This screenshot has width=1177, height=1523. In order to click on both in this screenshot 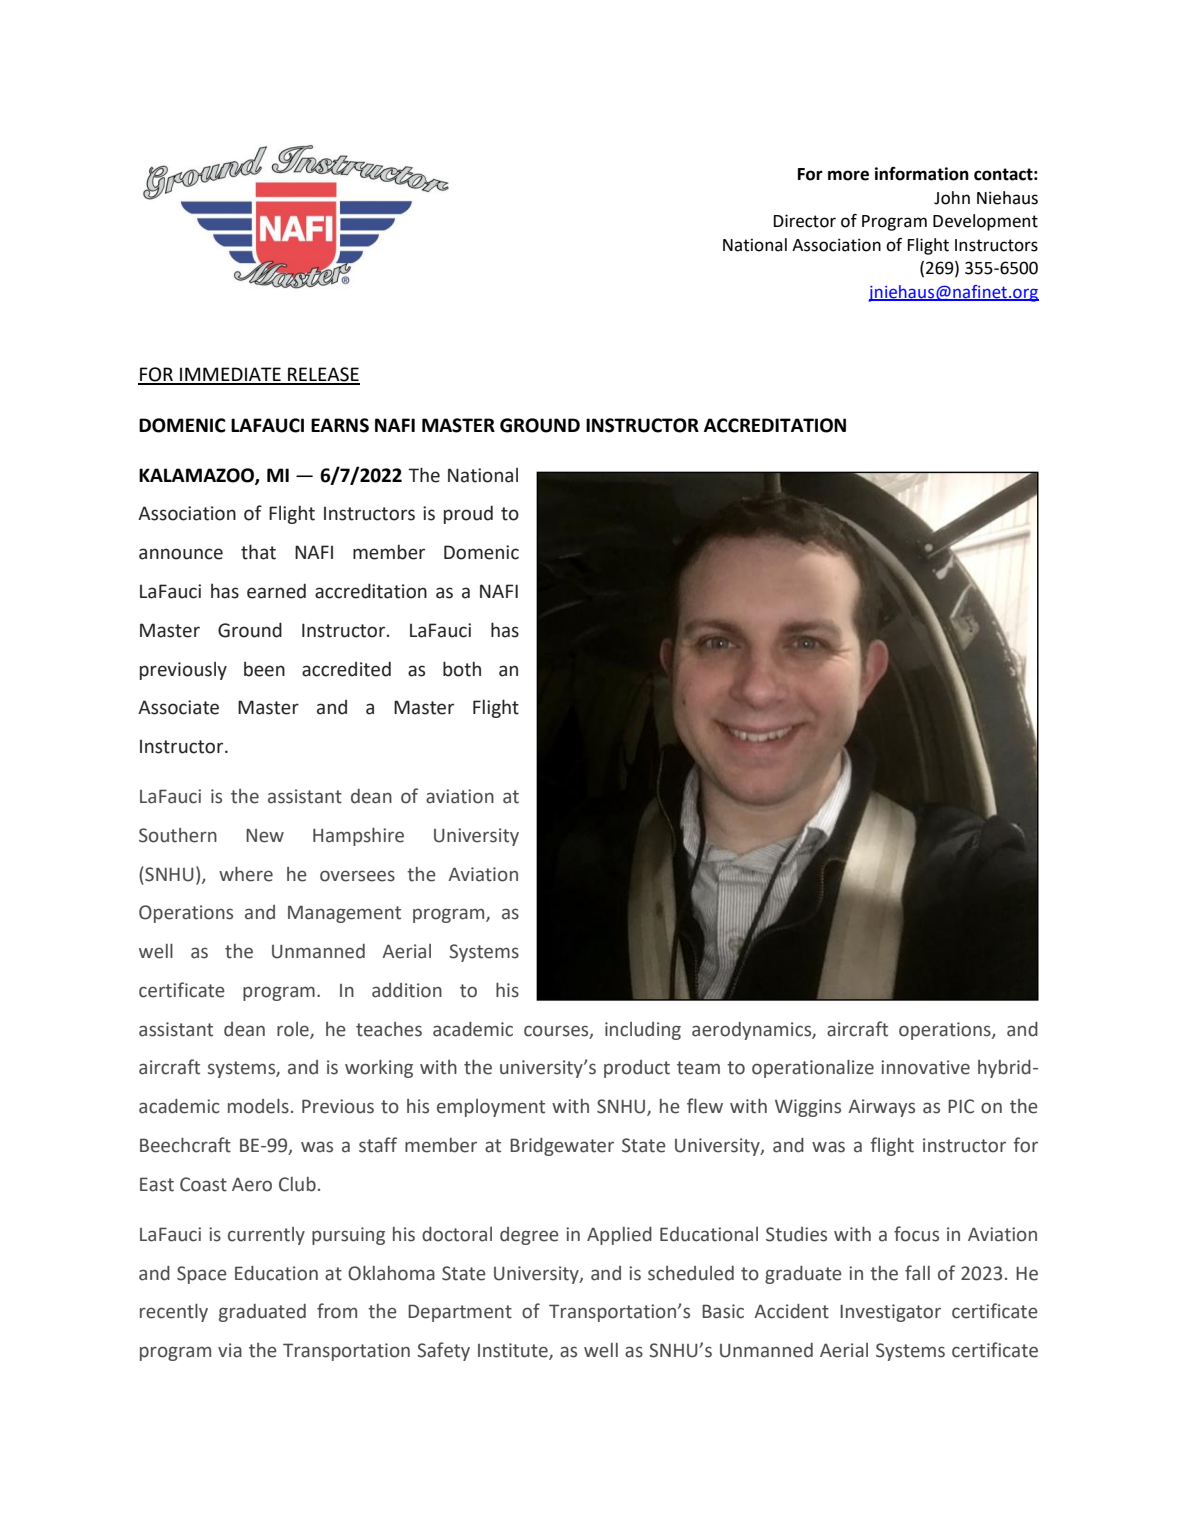, I will do `click(462, 669)`.
